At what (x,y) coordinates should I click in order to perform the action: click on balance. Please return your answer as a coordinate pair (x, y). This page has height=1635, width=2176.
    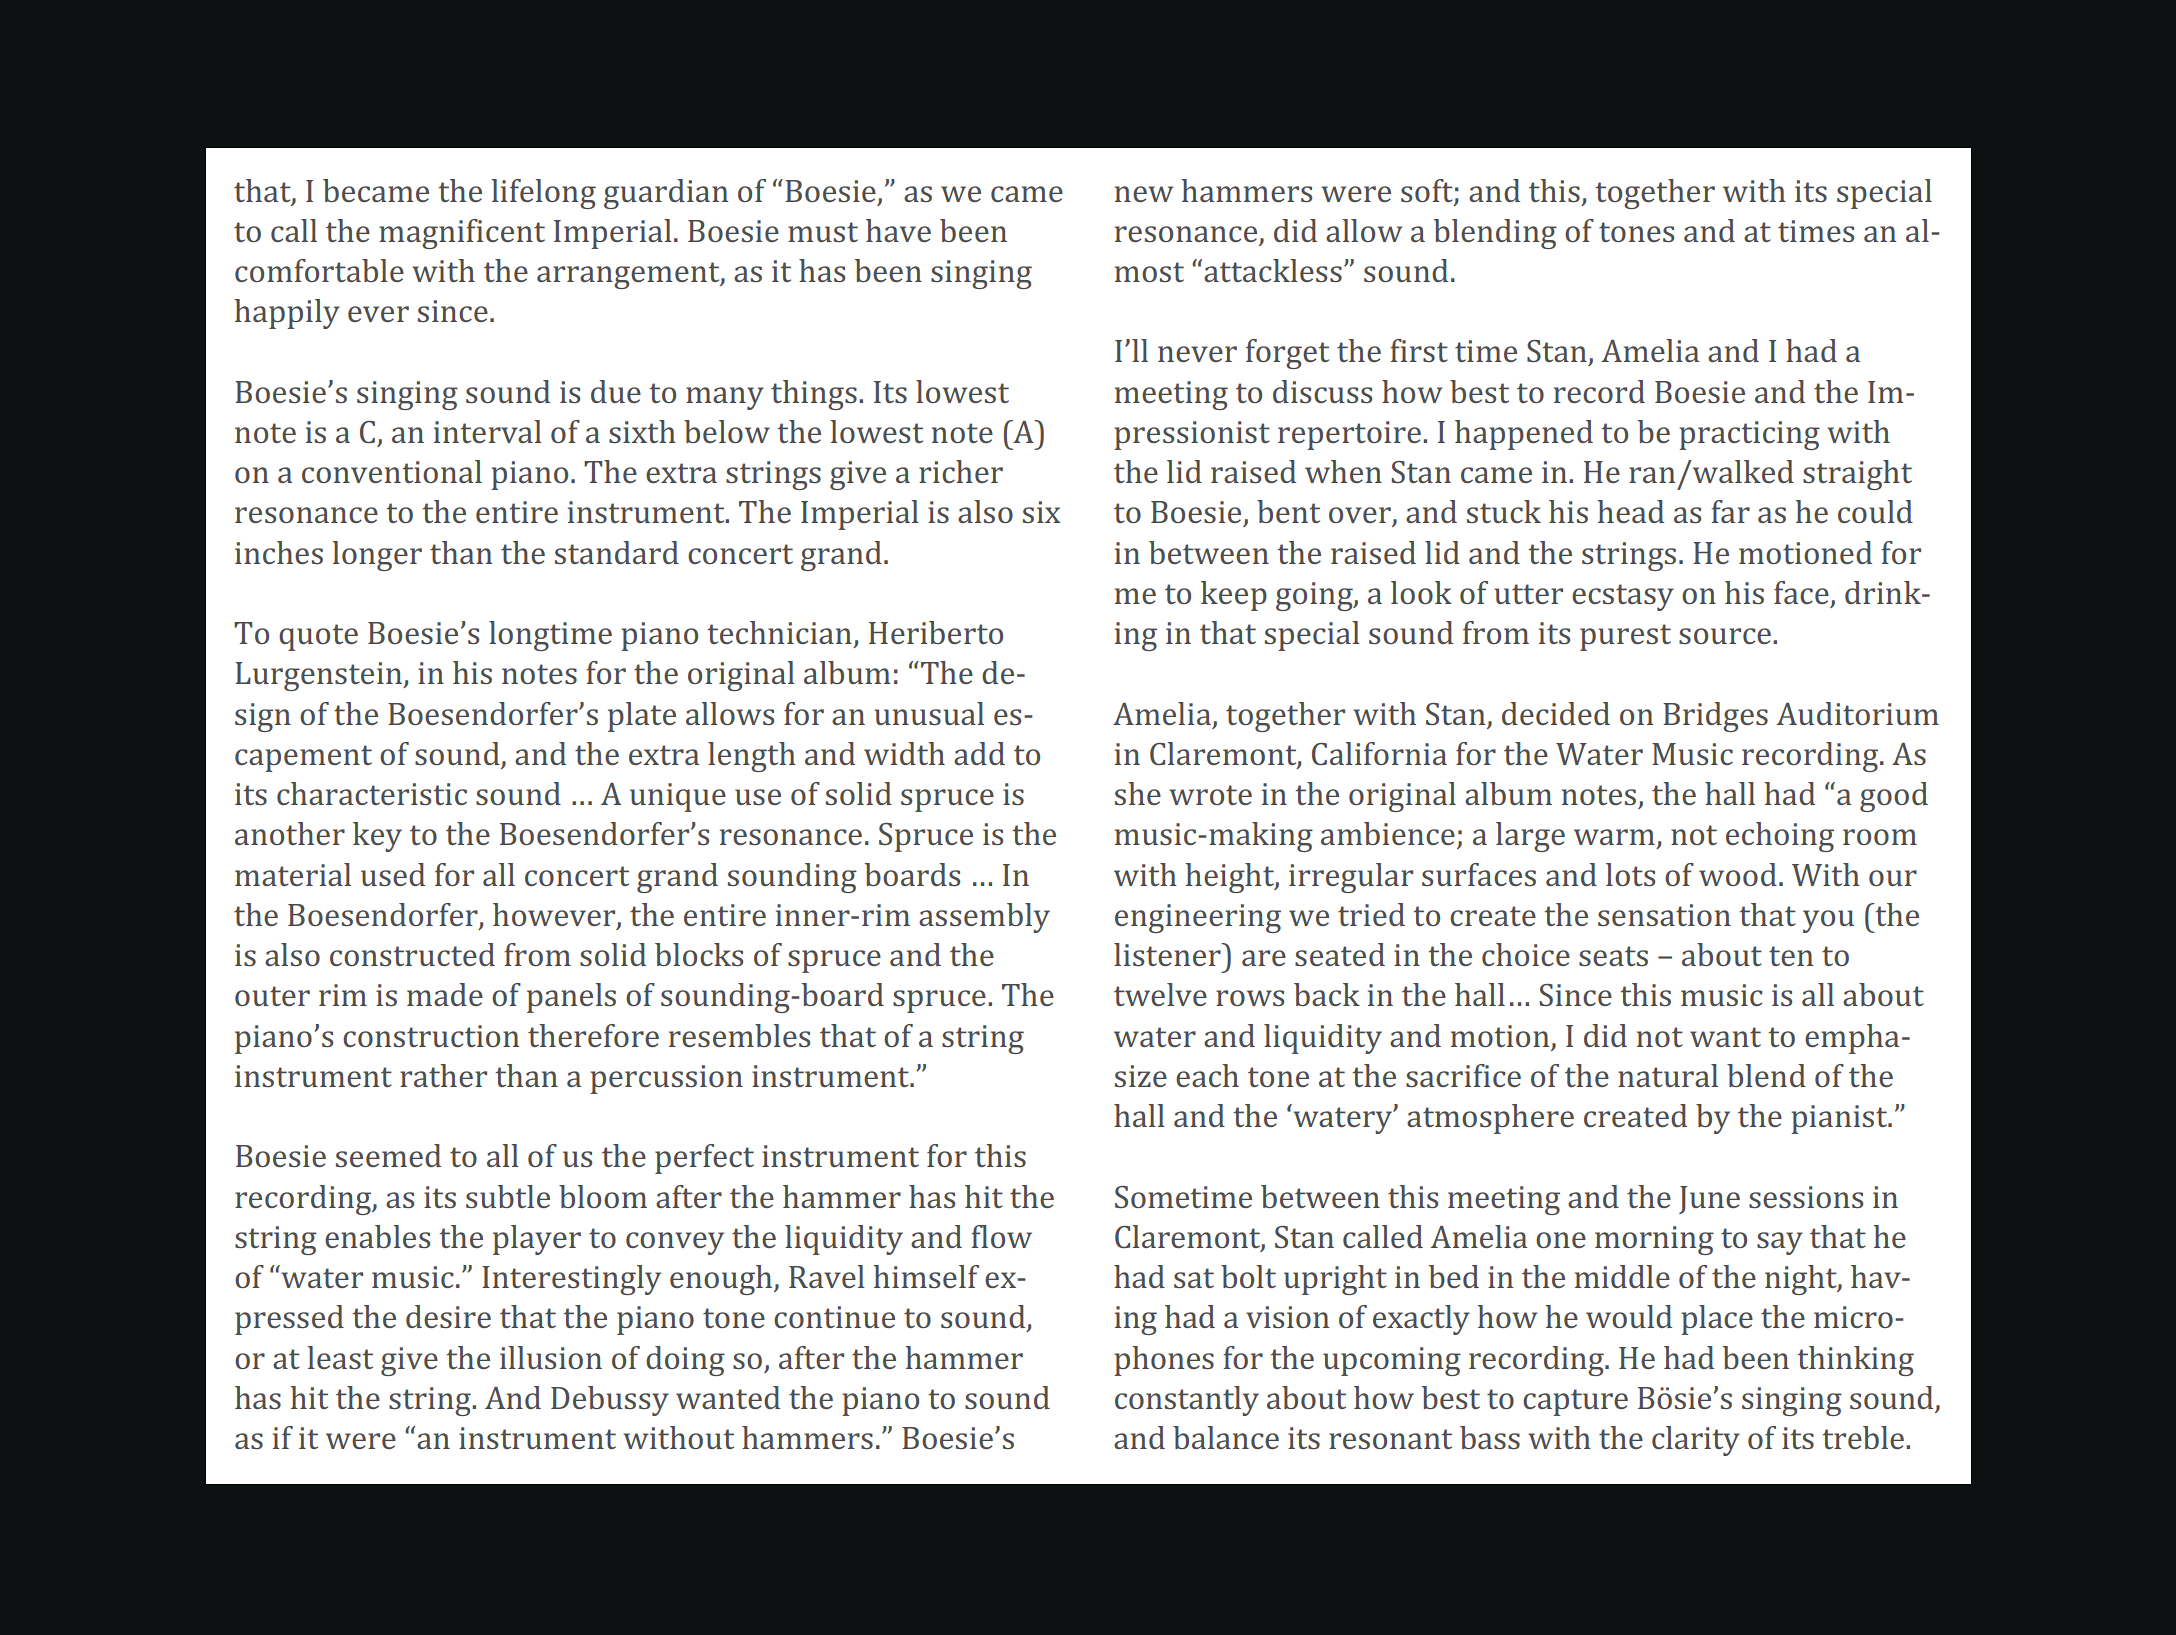
    Looking at the image, I should click on (1226, 1437).
